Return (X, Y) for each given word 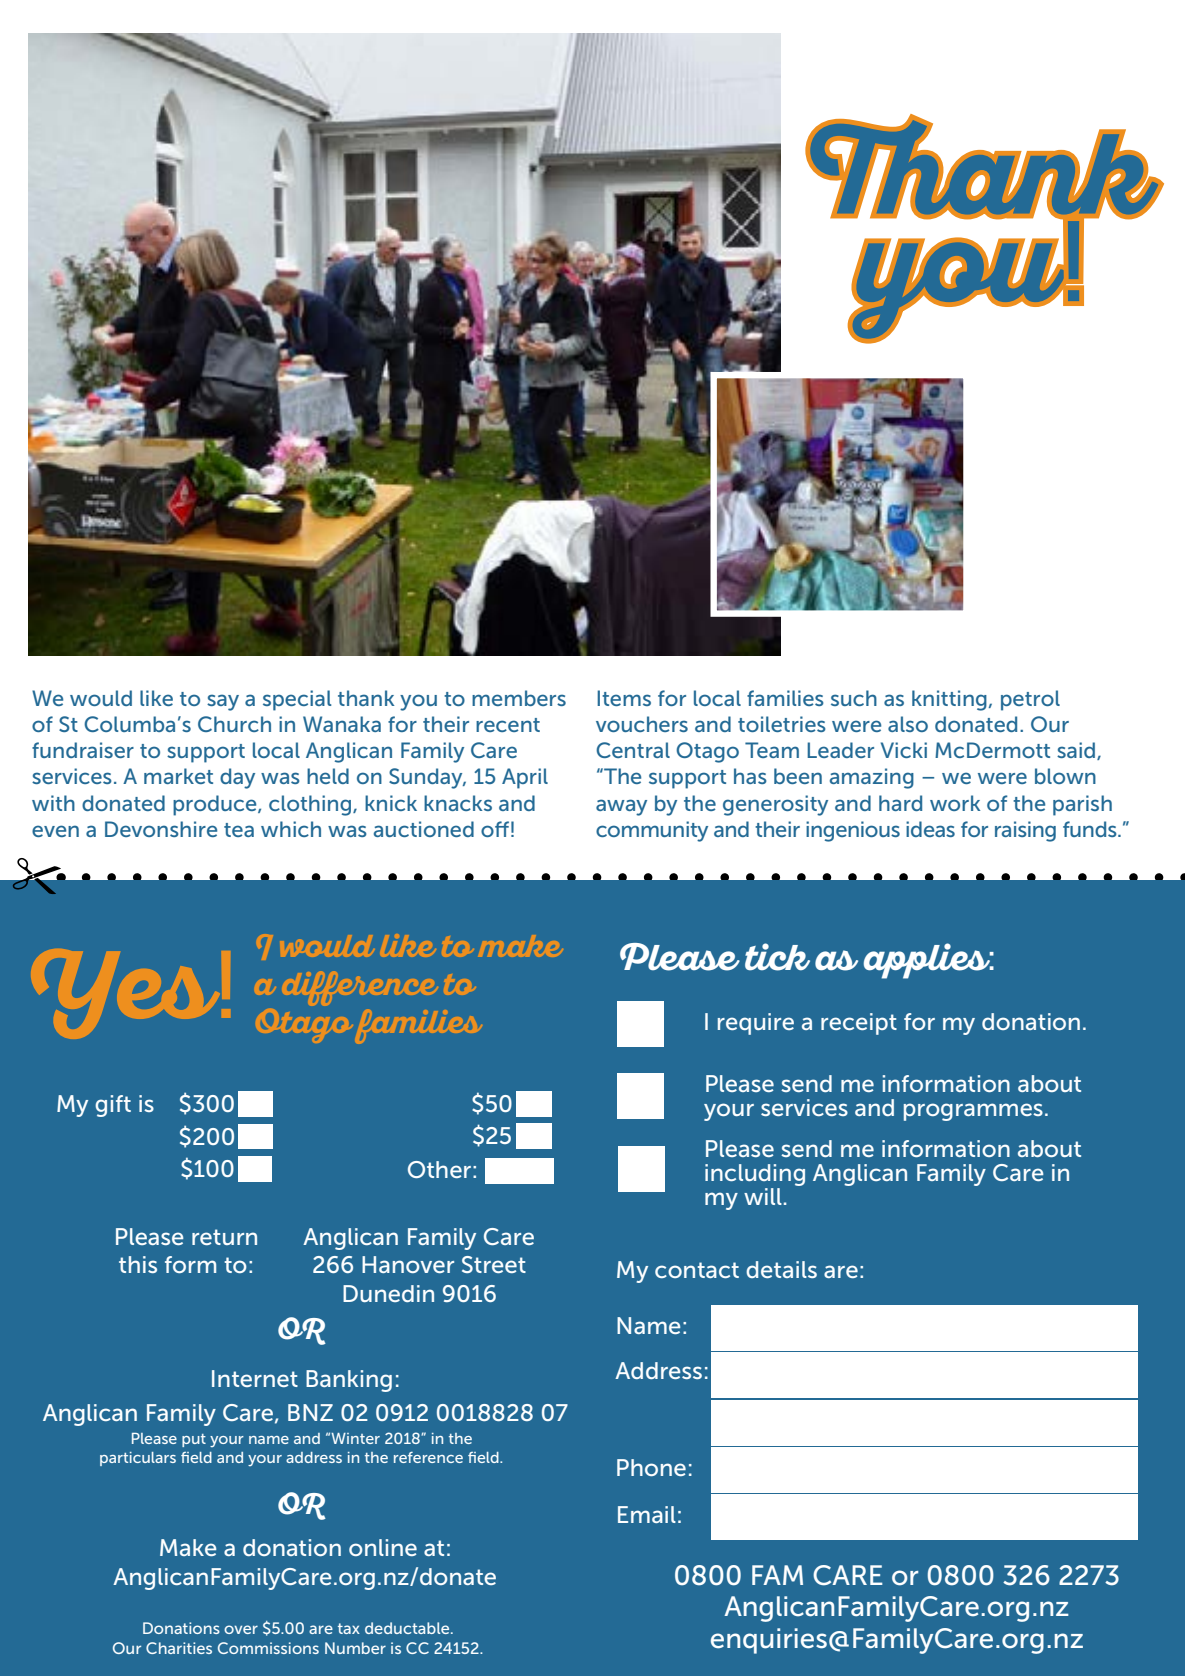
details (781, 1269)
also (908, 724)
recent (508, 725)
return (224, 1237)
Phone (651, 1467)
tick (777, 957)
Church (234, 724)
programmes (973, 1112)
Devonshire (161, 829)
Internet (255, 1378)
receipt (859, 1024)
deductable (408, 1628)
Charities (179, 1648)
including (755, 1176)
